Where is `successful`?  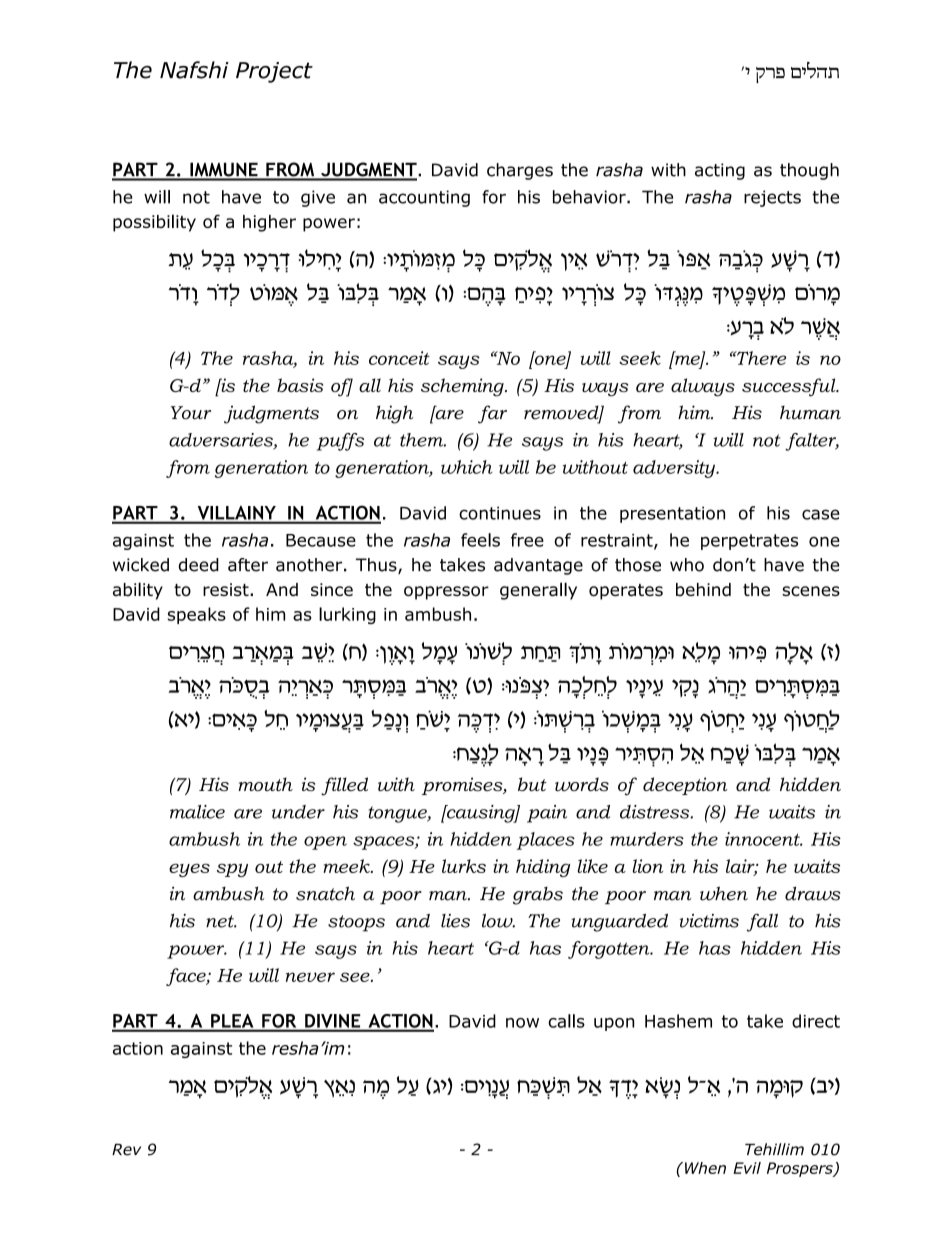
successful is located at coordinates (790, 387).
